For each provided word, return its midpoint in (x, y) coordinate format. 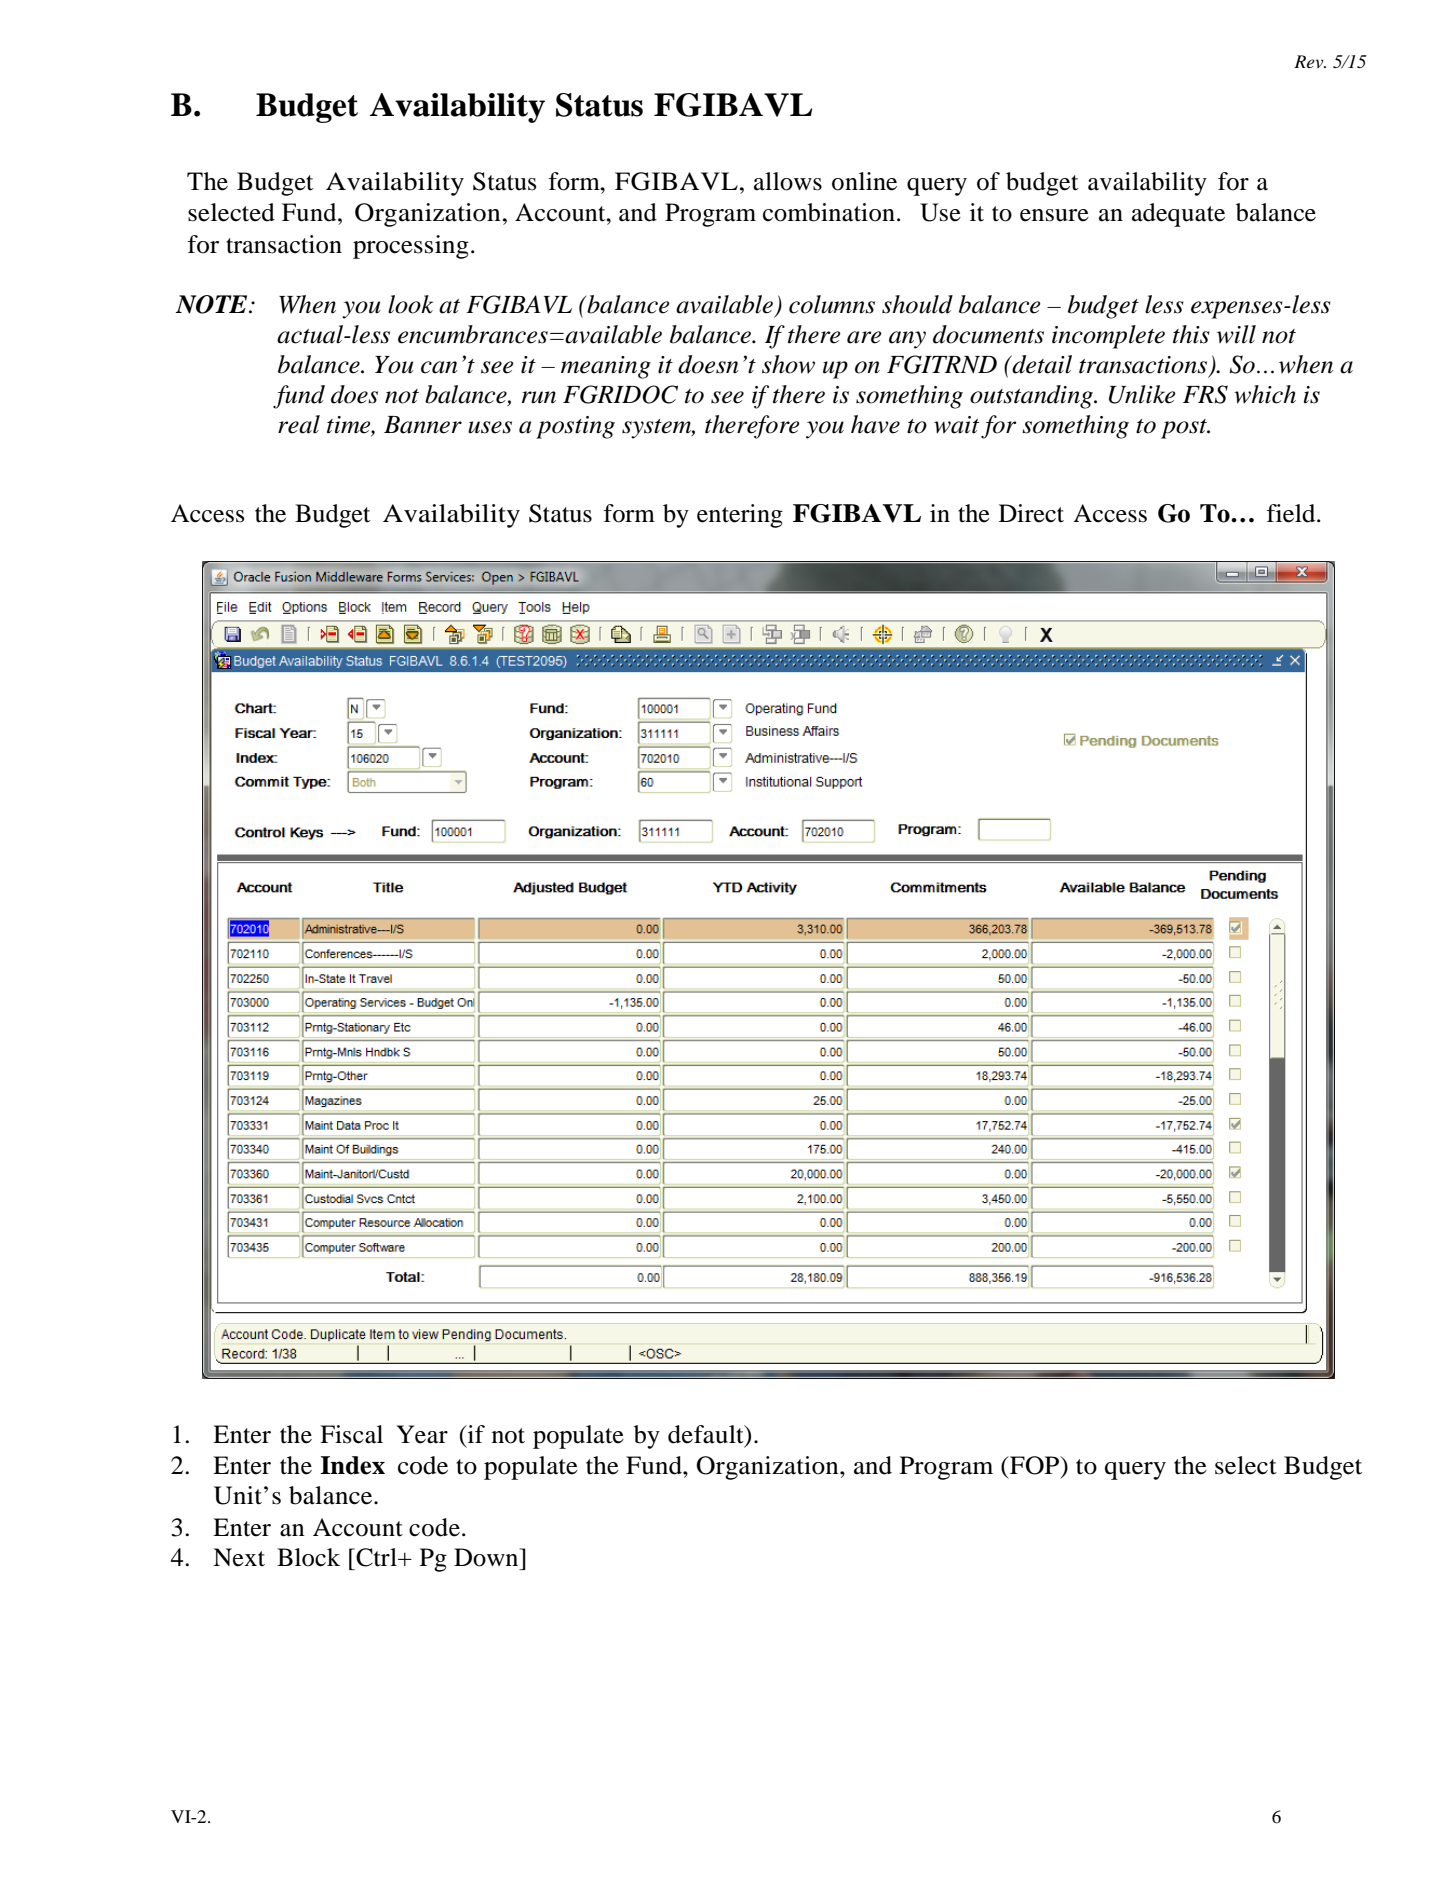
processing (411, 247)
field (1292, 513)
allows (788, 181)
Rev (1310, 61)
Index (352, 1465)
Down (487, 1557)
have (875, 424)
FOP (1035, 1465)
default (707, 1435)
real (299, 424)
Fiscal (351, 1434)
